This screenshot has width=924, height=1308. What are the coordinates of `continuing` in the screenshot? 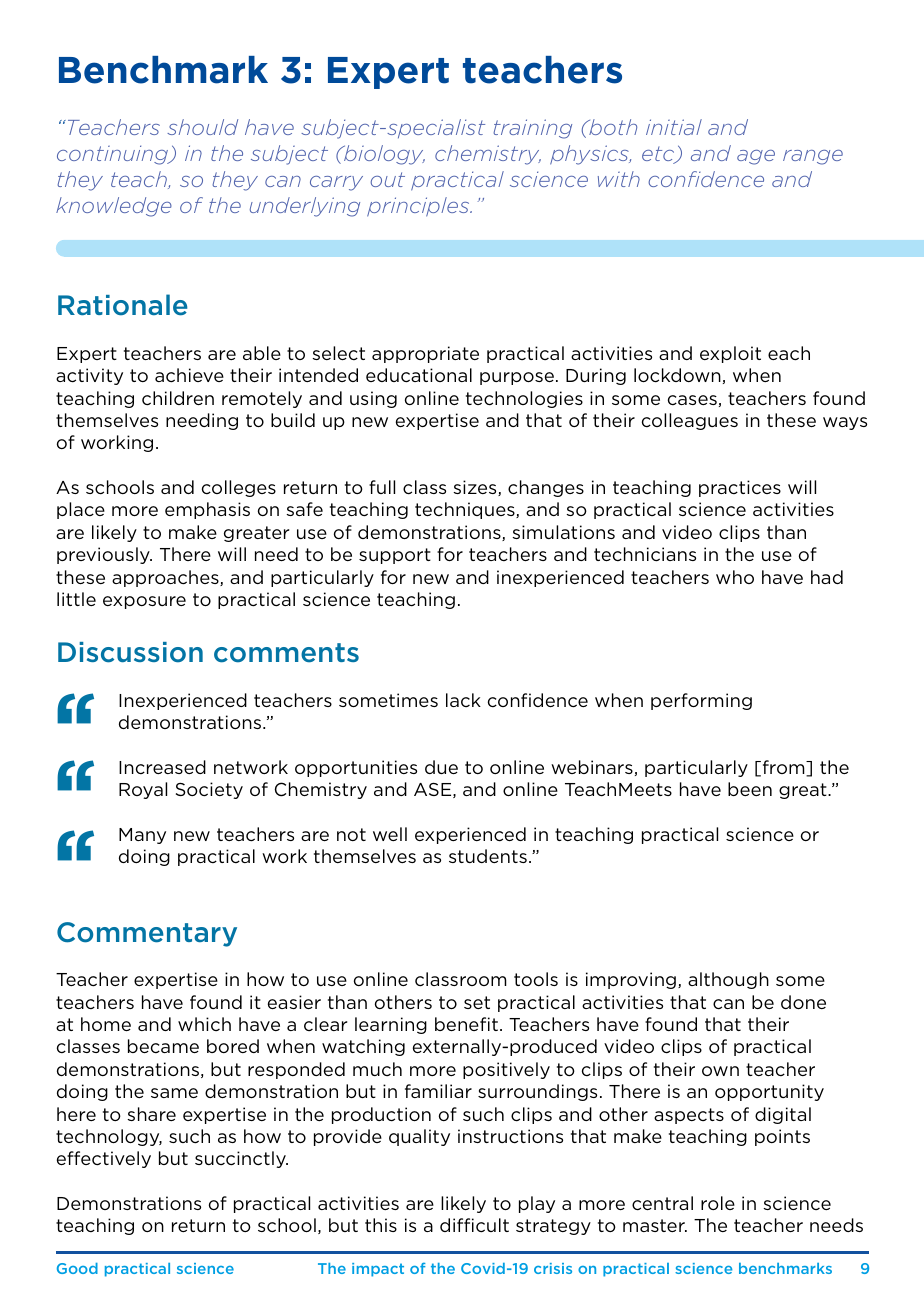 It's located at (114, 155).
